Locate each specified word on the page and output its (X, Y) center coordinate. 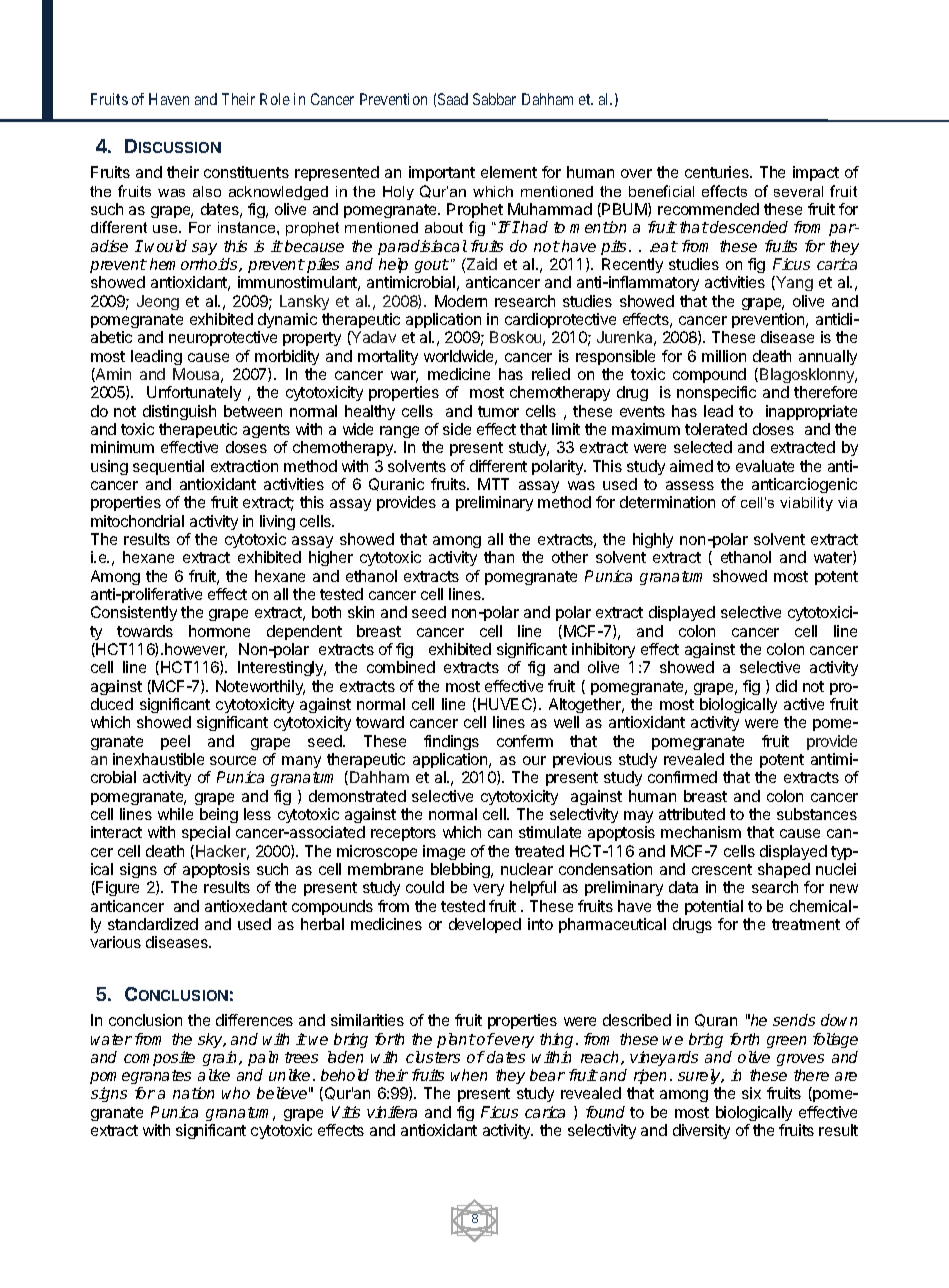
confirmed (682, 777)
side (457, 429)
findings (451, 742)
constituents (246, 172)
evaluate (765, 466)
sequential (168, 467)
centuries (718, 172)
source (233, 760)
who (236, 1093)
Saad (453, 99)
